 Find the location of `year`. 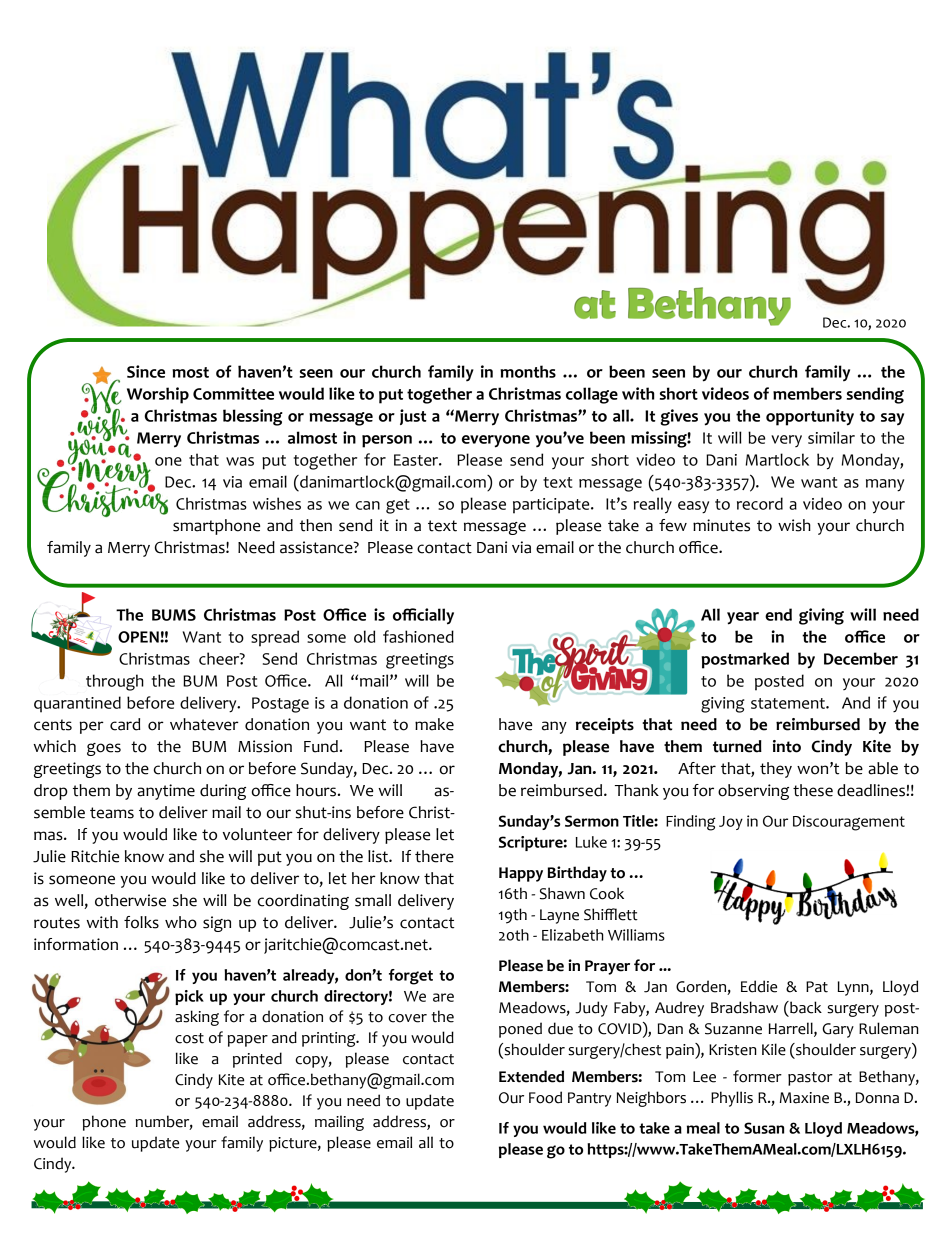

year is located at coordinates (743, 618).
